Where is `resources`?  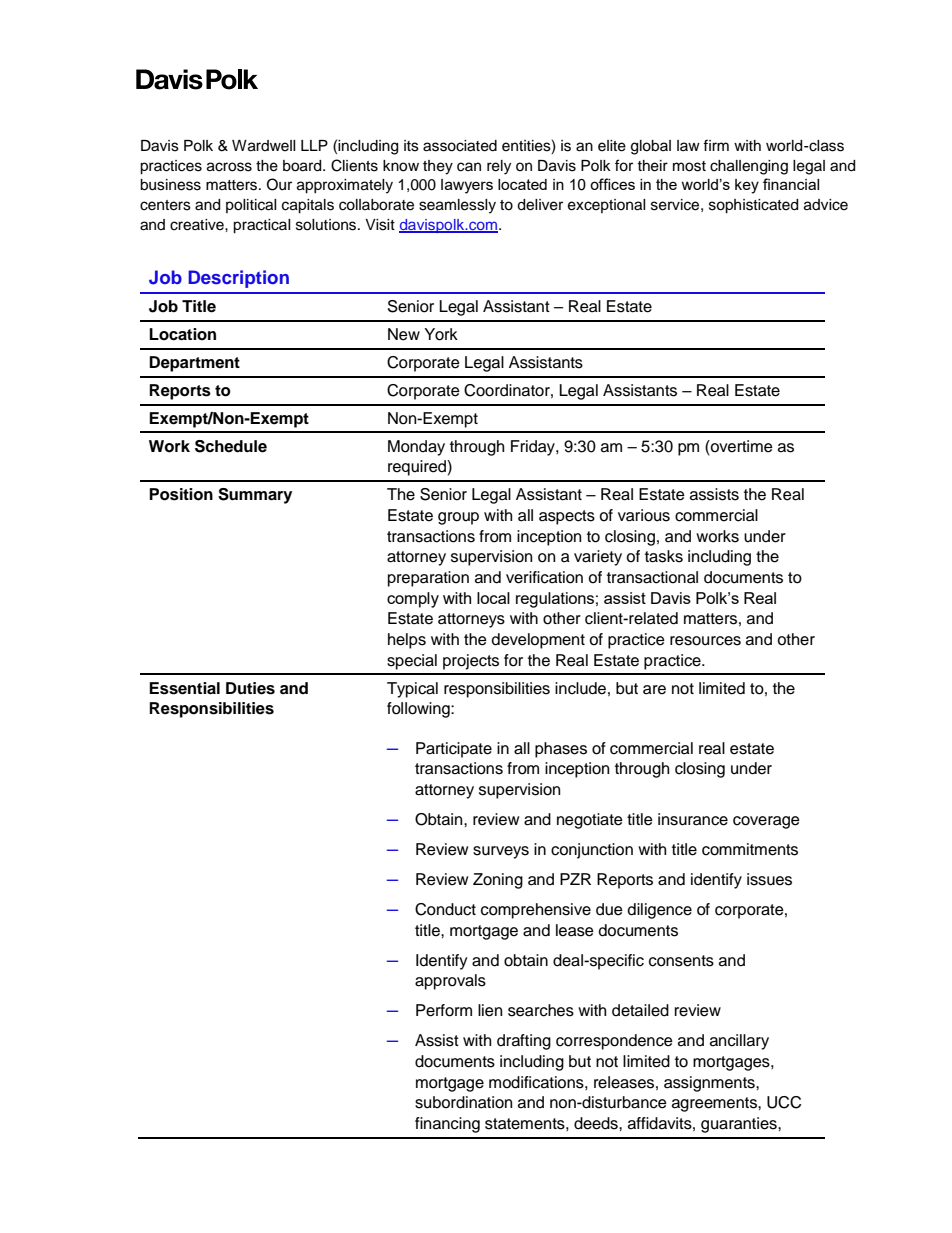
resources is located at coordinates (705, 641).
